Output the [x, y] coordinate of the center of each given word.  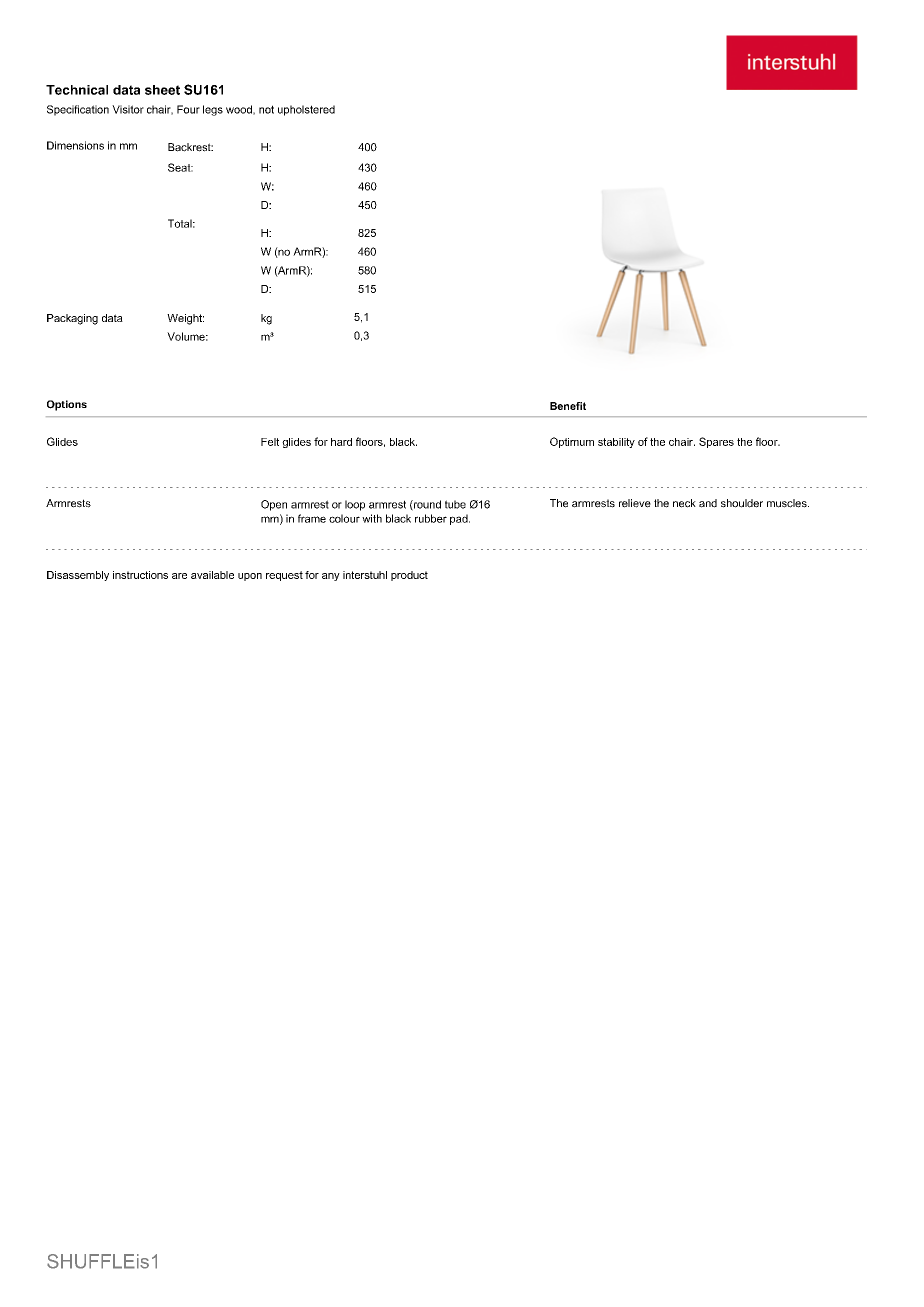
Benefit [568, 406]
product [409, 576]
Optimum [572, 442]
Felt [270, 442]
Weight [185, 319]
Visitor [128, 109]
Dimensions [75, 145]
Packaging [72, 319]
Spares [716, 442]
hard [341, 442]
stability [616, 443]
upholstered [306, 110]
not [266, 109]
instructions [140, 575]
